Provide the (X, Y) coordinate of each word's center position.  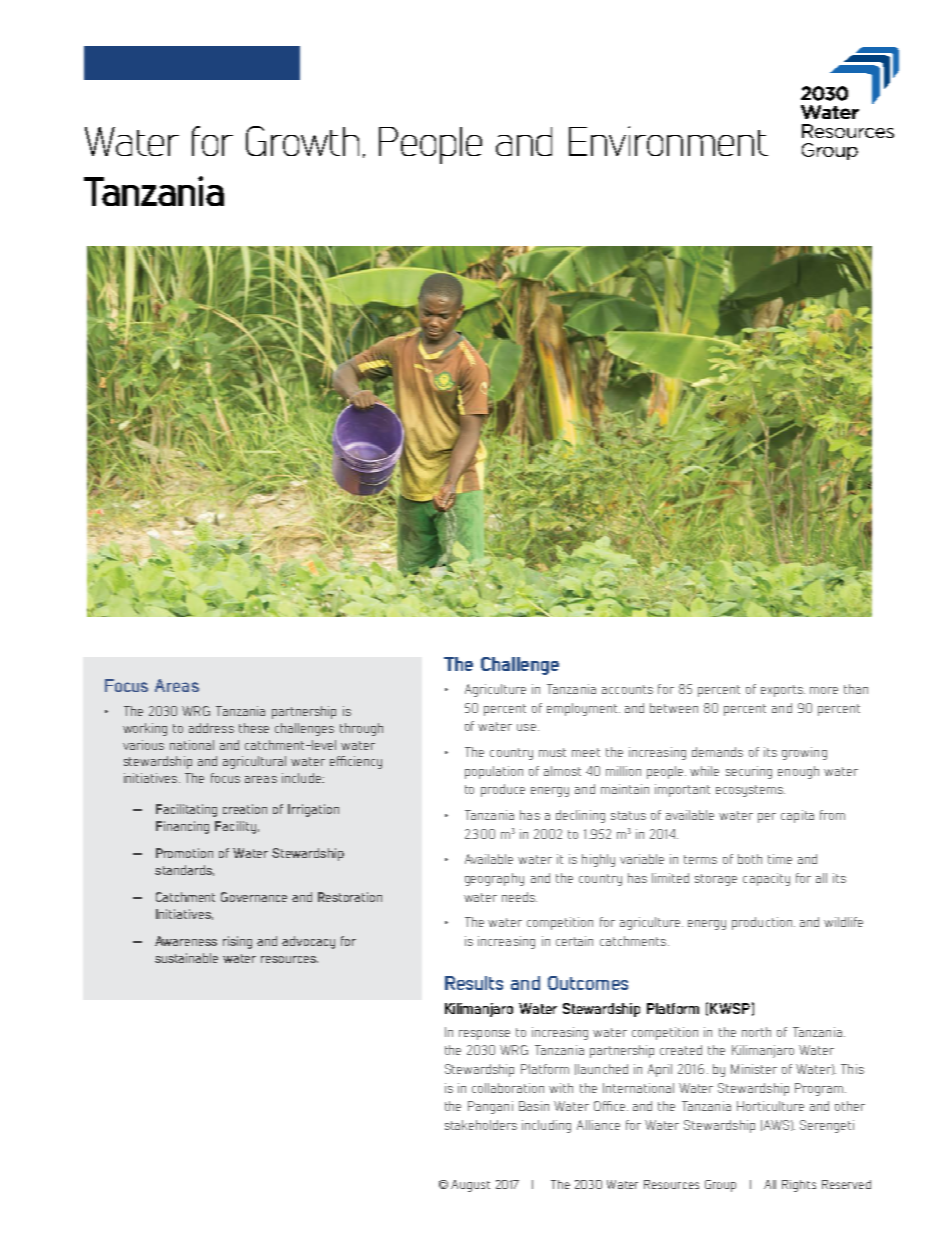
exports (783, 691)
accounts (627, 689)
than (856, 689)
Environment (668, 141)
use (526, 727)
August (470, 1186)
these (254, 728)
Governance (254, 897)
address (211, 728)
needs (519, 897)
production (762, 923)
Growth (302, 141)
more (824, 690)
